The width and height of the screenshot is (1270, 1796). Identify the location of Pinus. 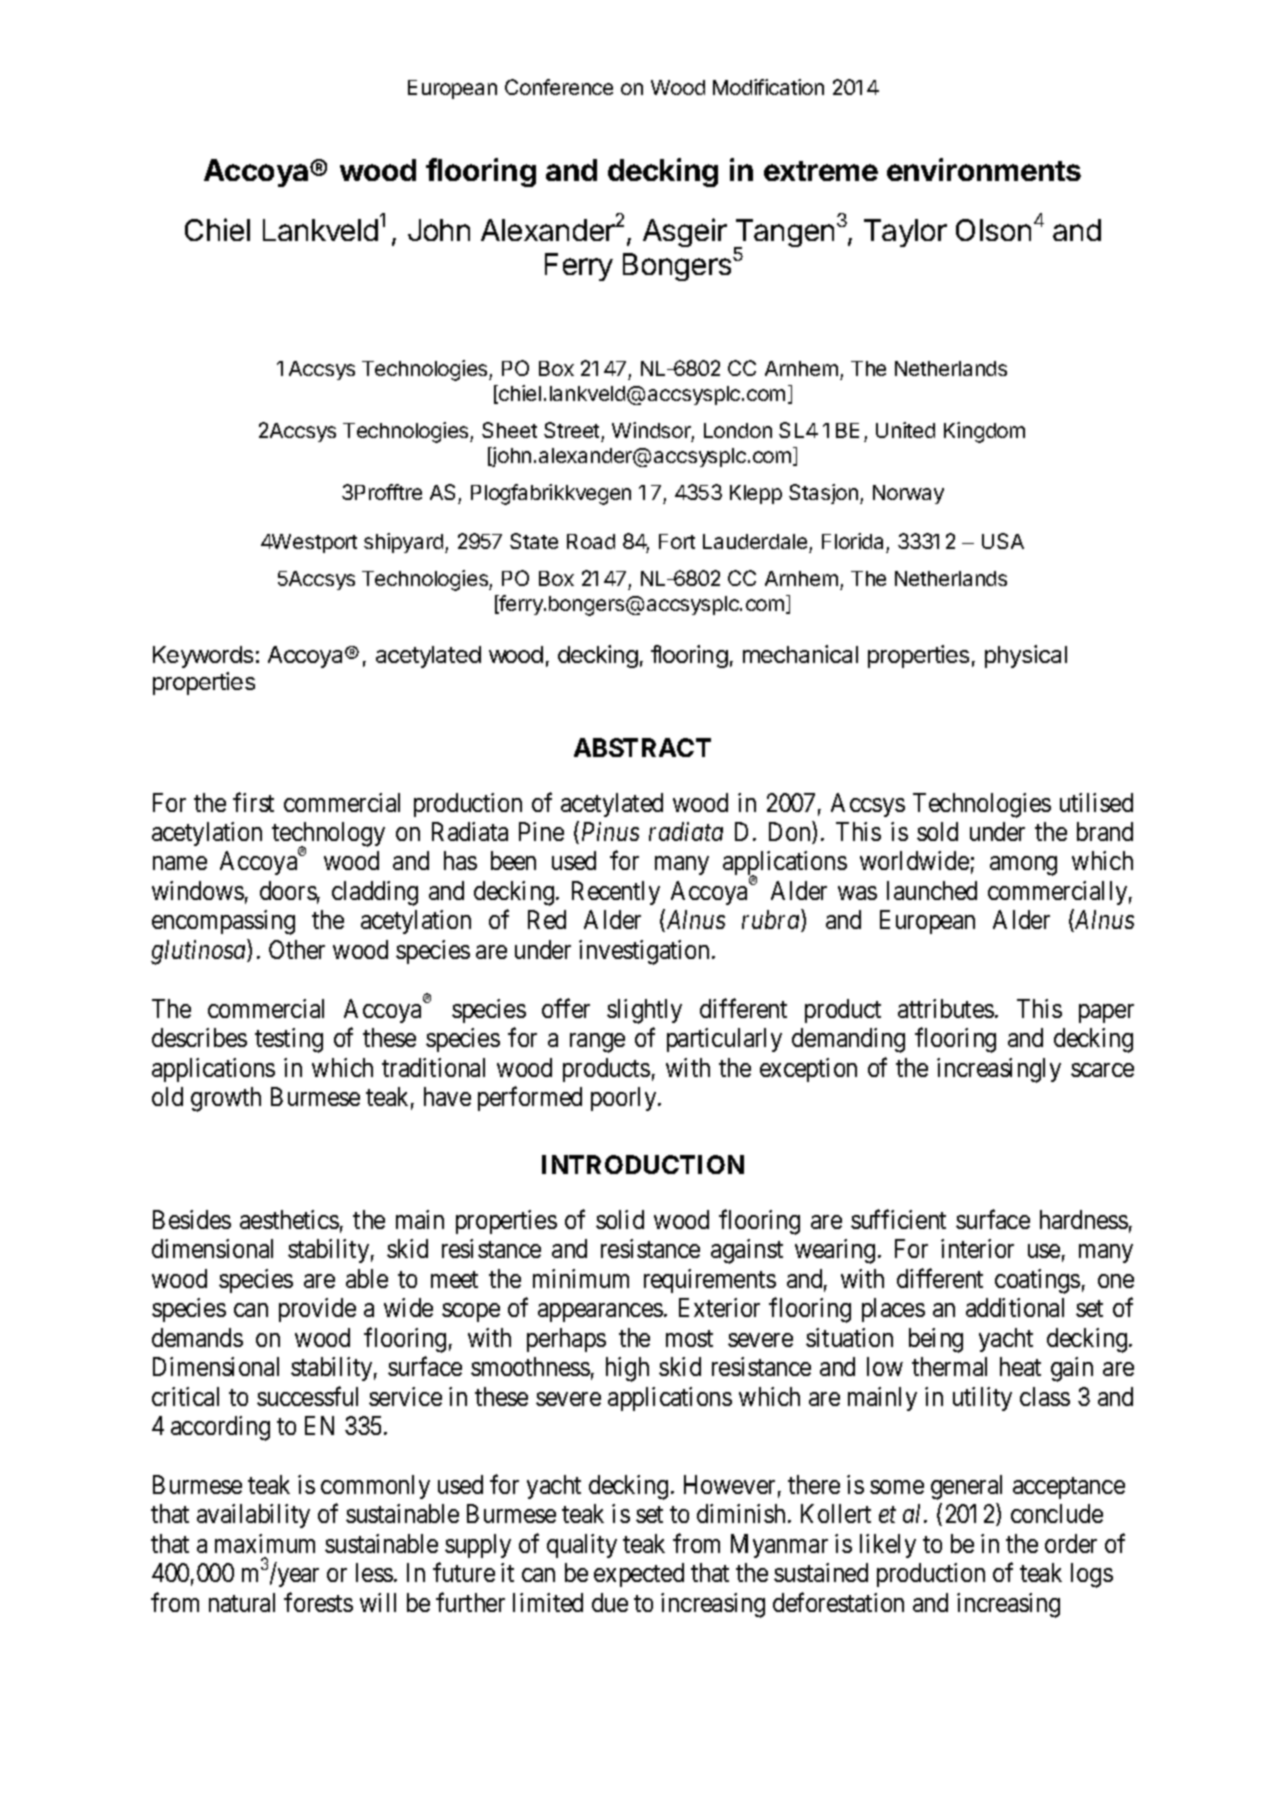
(610, 831).
